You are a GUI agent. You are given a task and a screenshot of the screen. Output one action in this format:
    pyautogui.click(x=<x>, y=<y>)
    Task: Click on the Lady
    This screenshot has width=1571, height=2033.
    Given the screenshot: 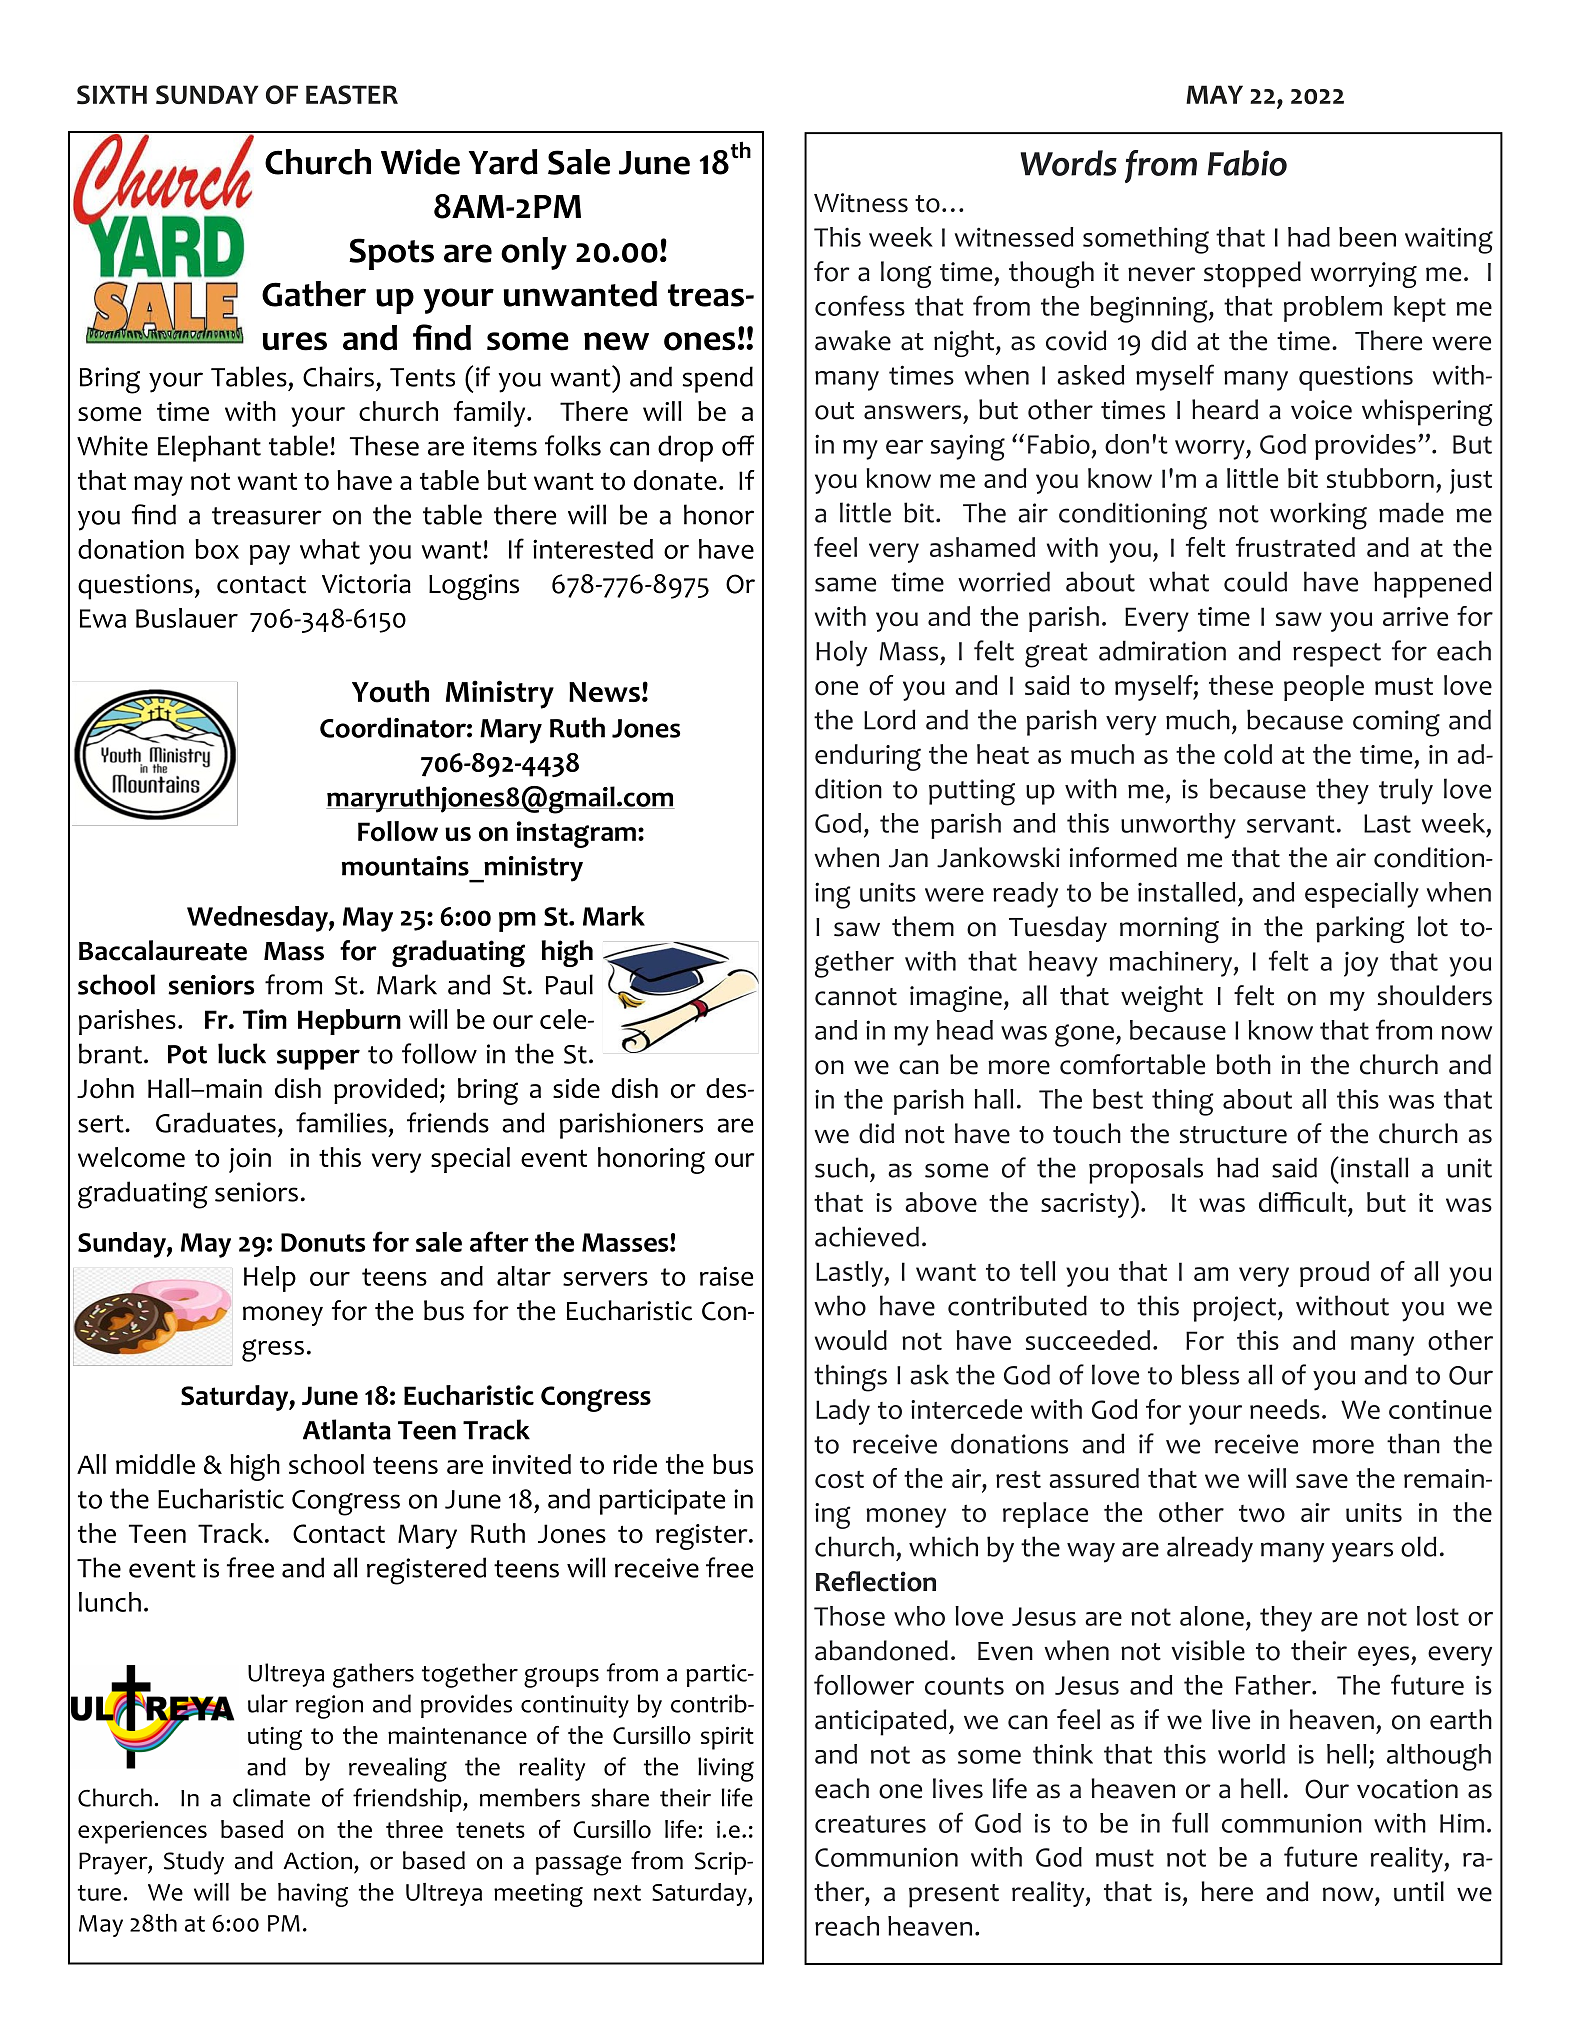 What is the action you would take?
    pyautogui.click(x=843, y=1412)
